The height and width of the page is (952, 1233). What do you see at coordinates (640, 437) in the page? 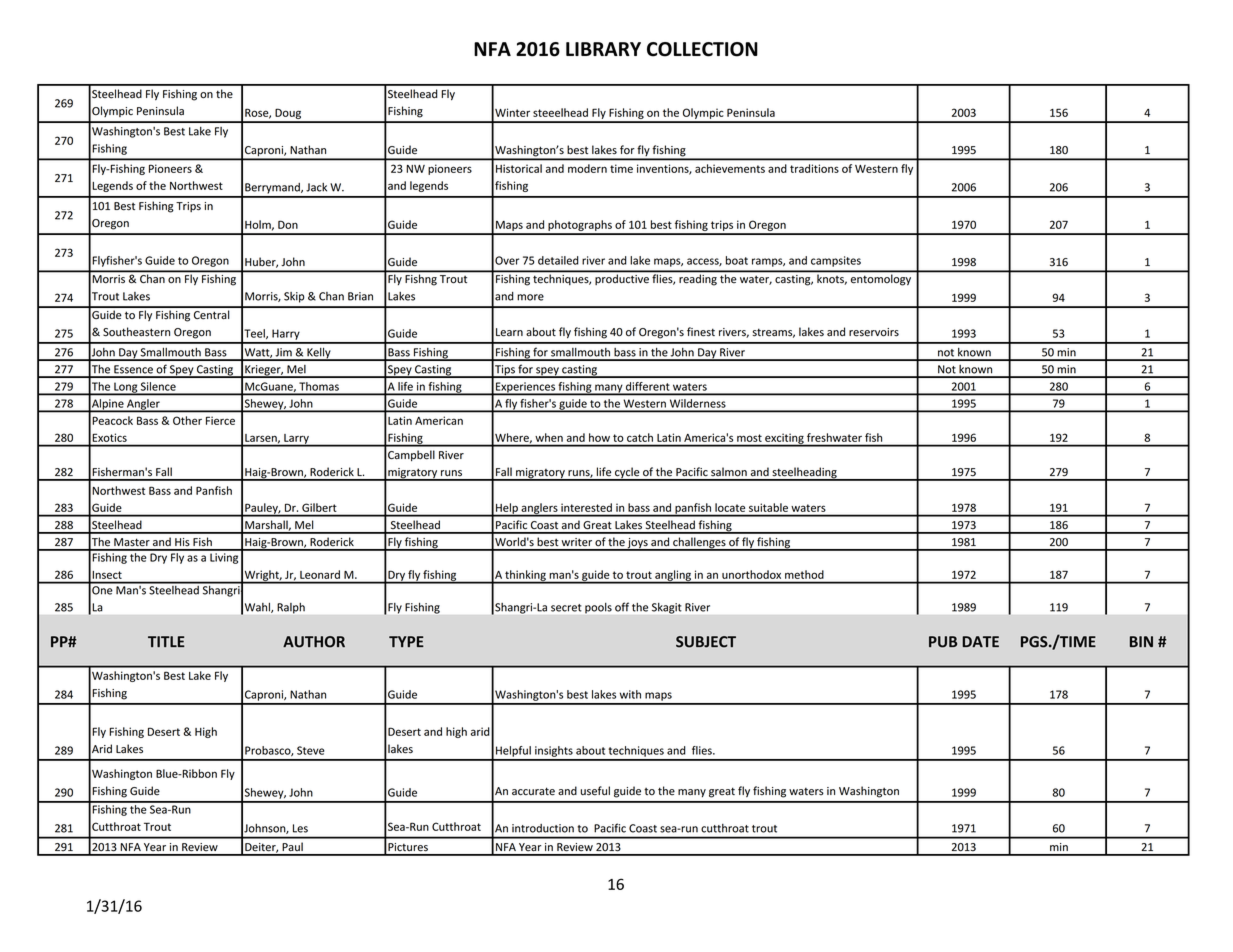
I see `catch` at bounding box center [640, 437].
